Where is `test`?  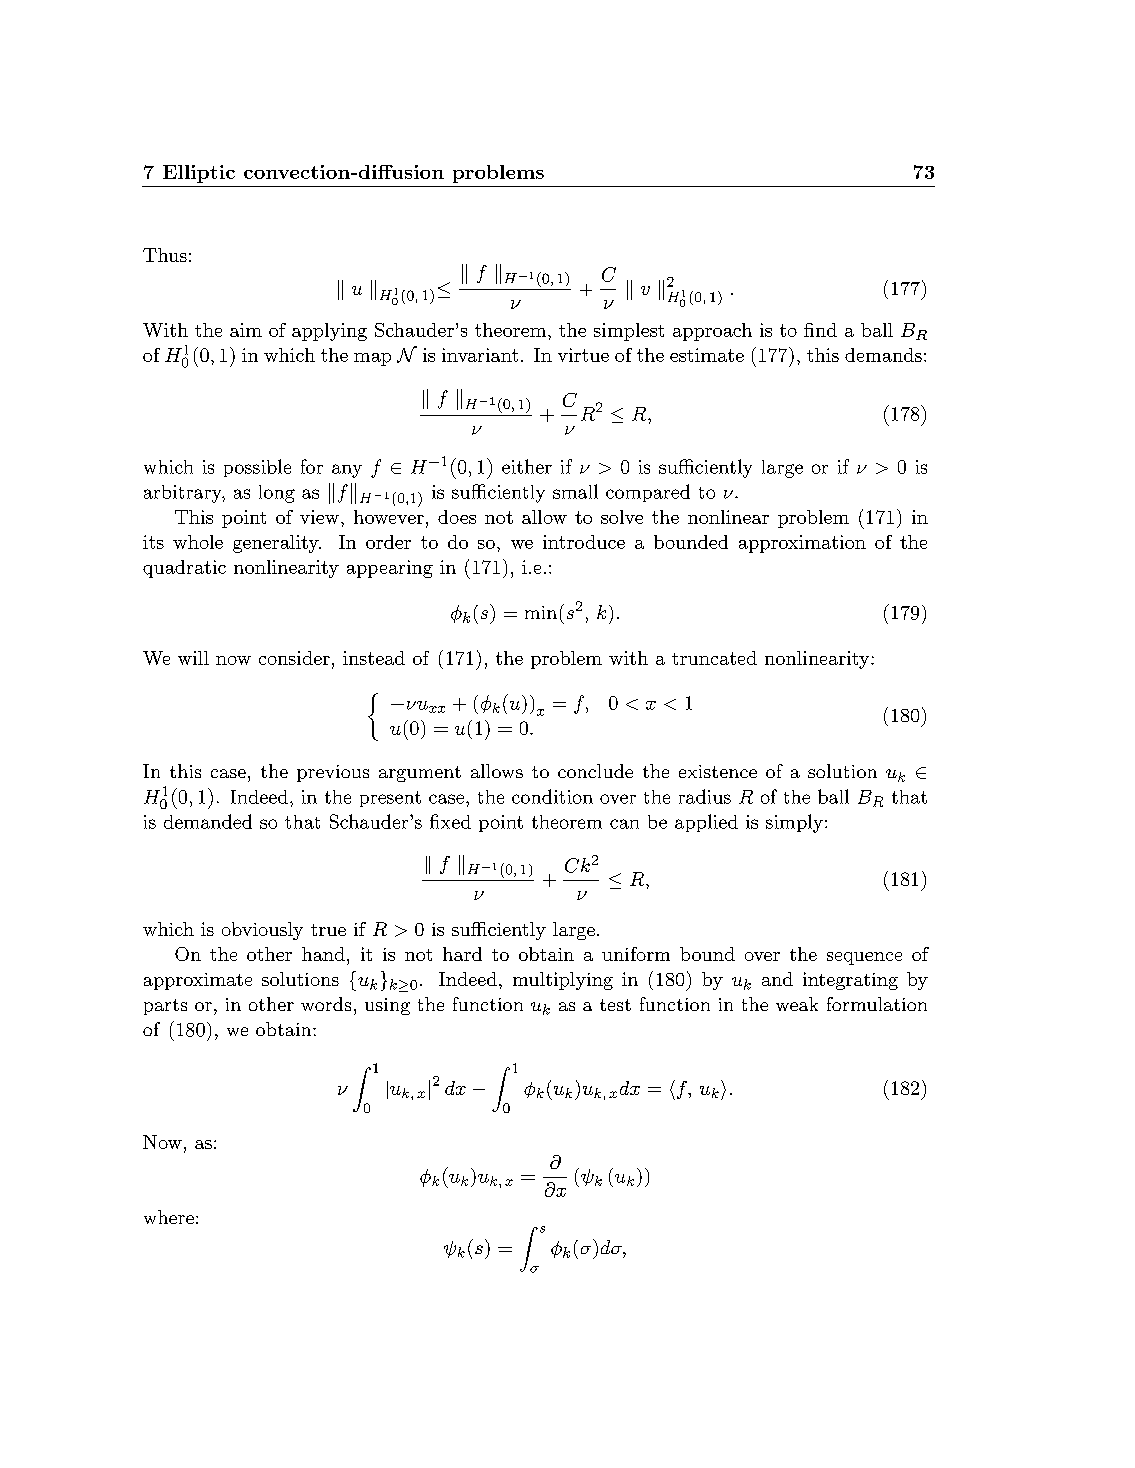 test is located at coordinates (615, 1005).
